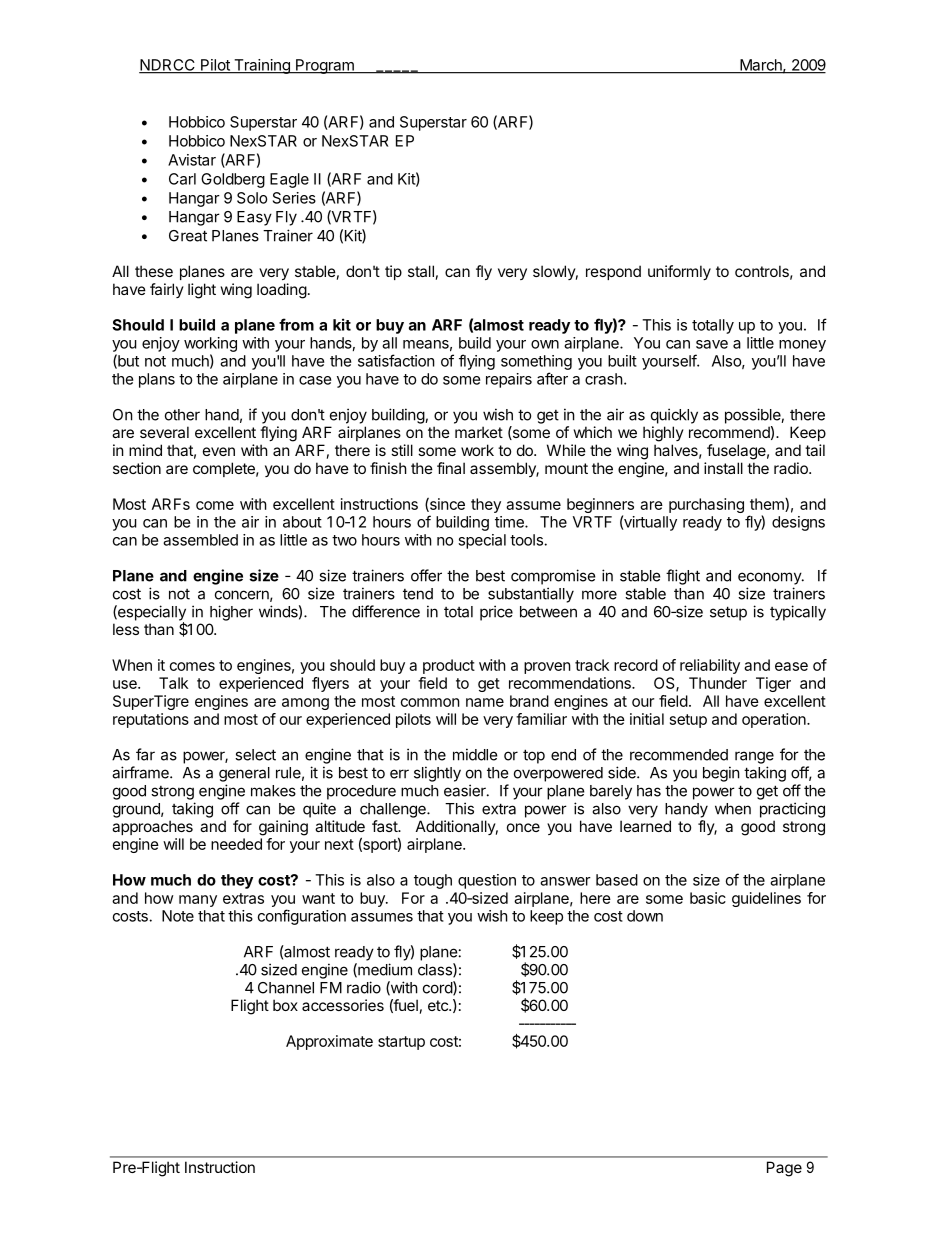 This page has height=1233, width=952. I want to click on save, so click(712, 344).
